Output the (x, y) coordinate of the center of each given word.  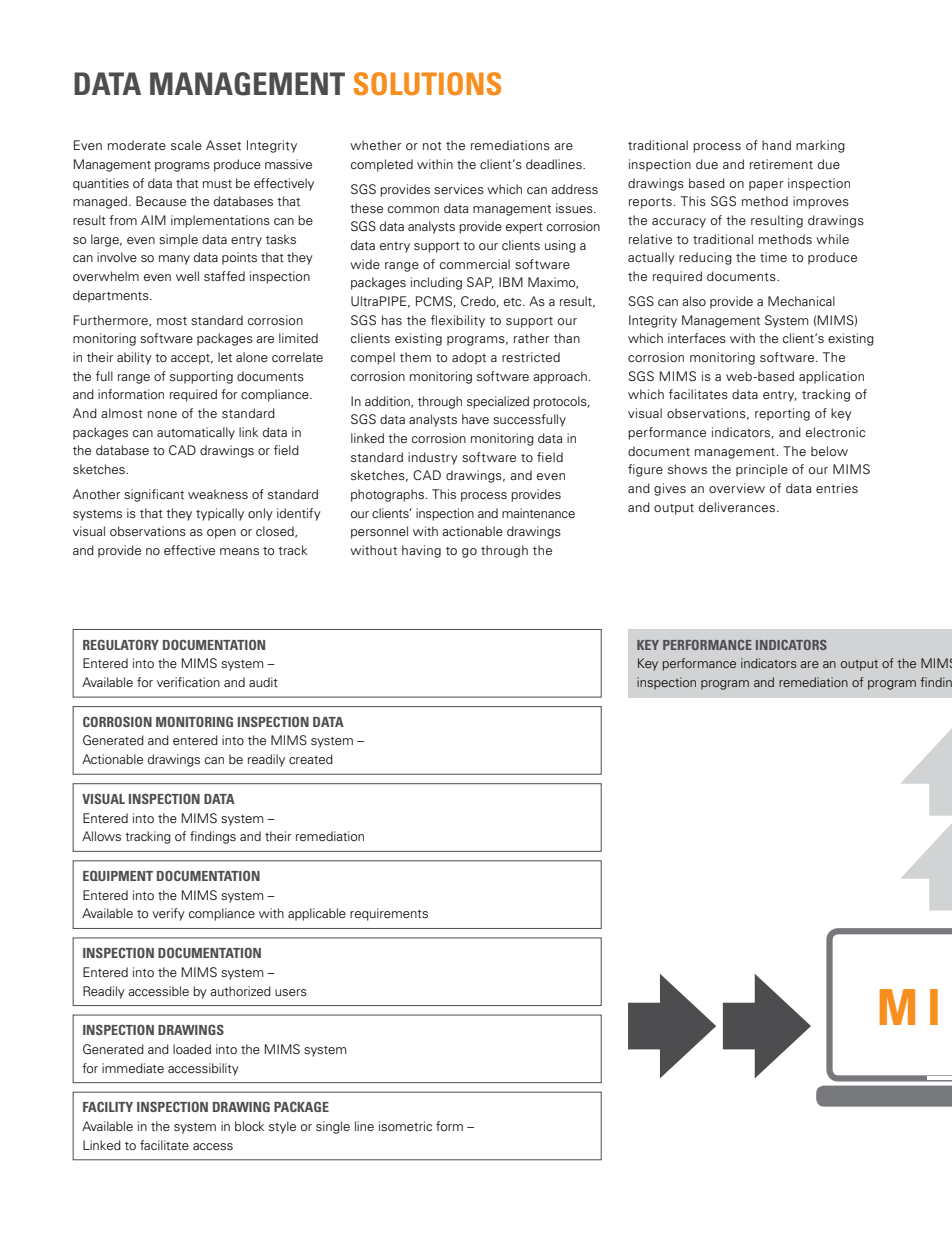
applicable (317, 914)
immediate (133, 1068)
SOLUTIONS (427, 83)
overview (737, 488)
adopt (469, 358)
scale (186, 145)
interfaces (697, 338)
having (421, 551)
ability (134, 358)
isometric (405, 1126)
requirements (389, 914)
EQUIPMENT (118, 875)
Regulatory (121, 645)
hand (776, 145)
